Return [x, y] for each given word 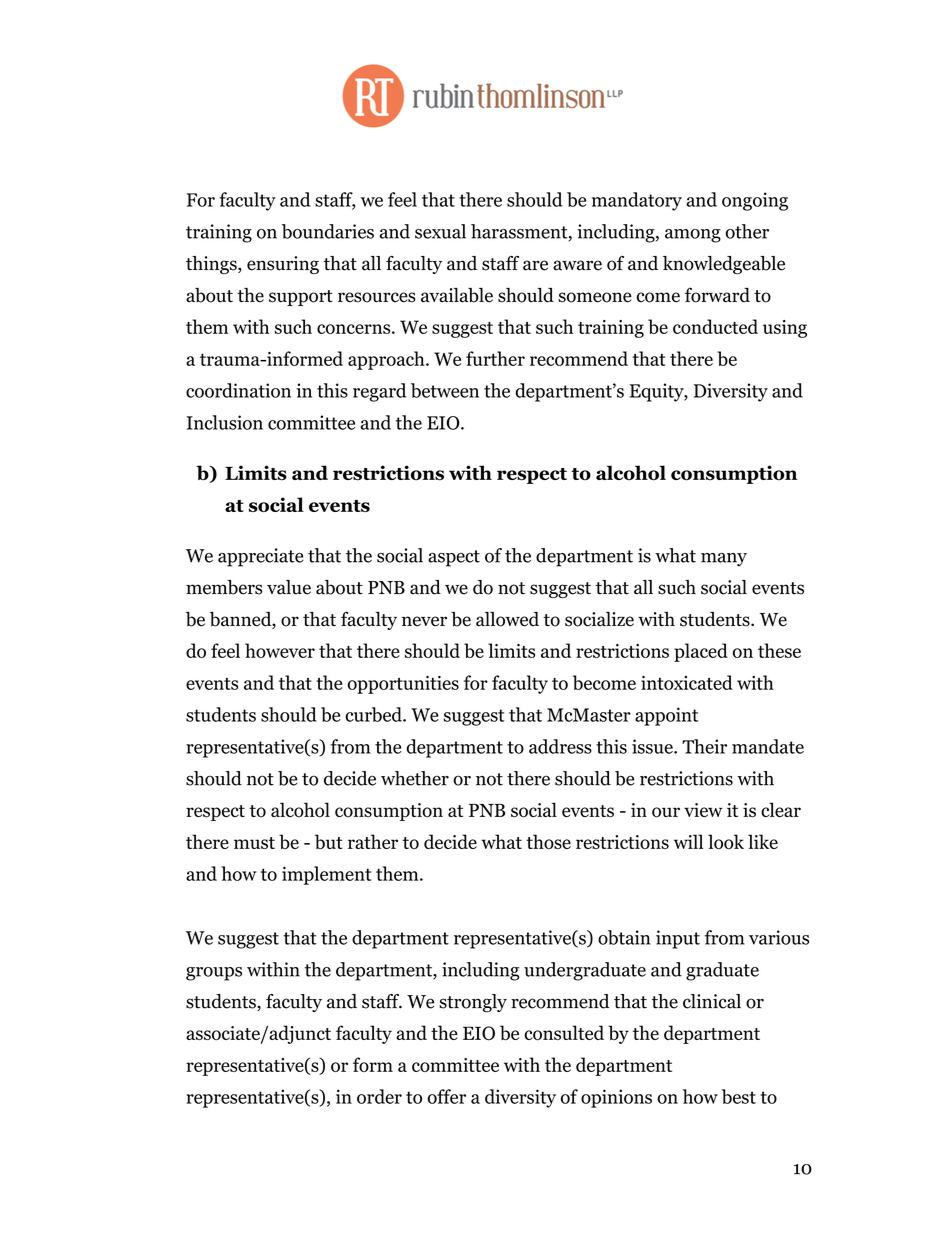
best [739, 1096]
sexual [440, 231]
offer [447, 1096]
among [693, 236]
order [379, 1096]
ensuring [283, 265]
